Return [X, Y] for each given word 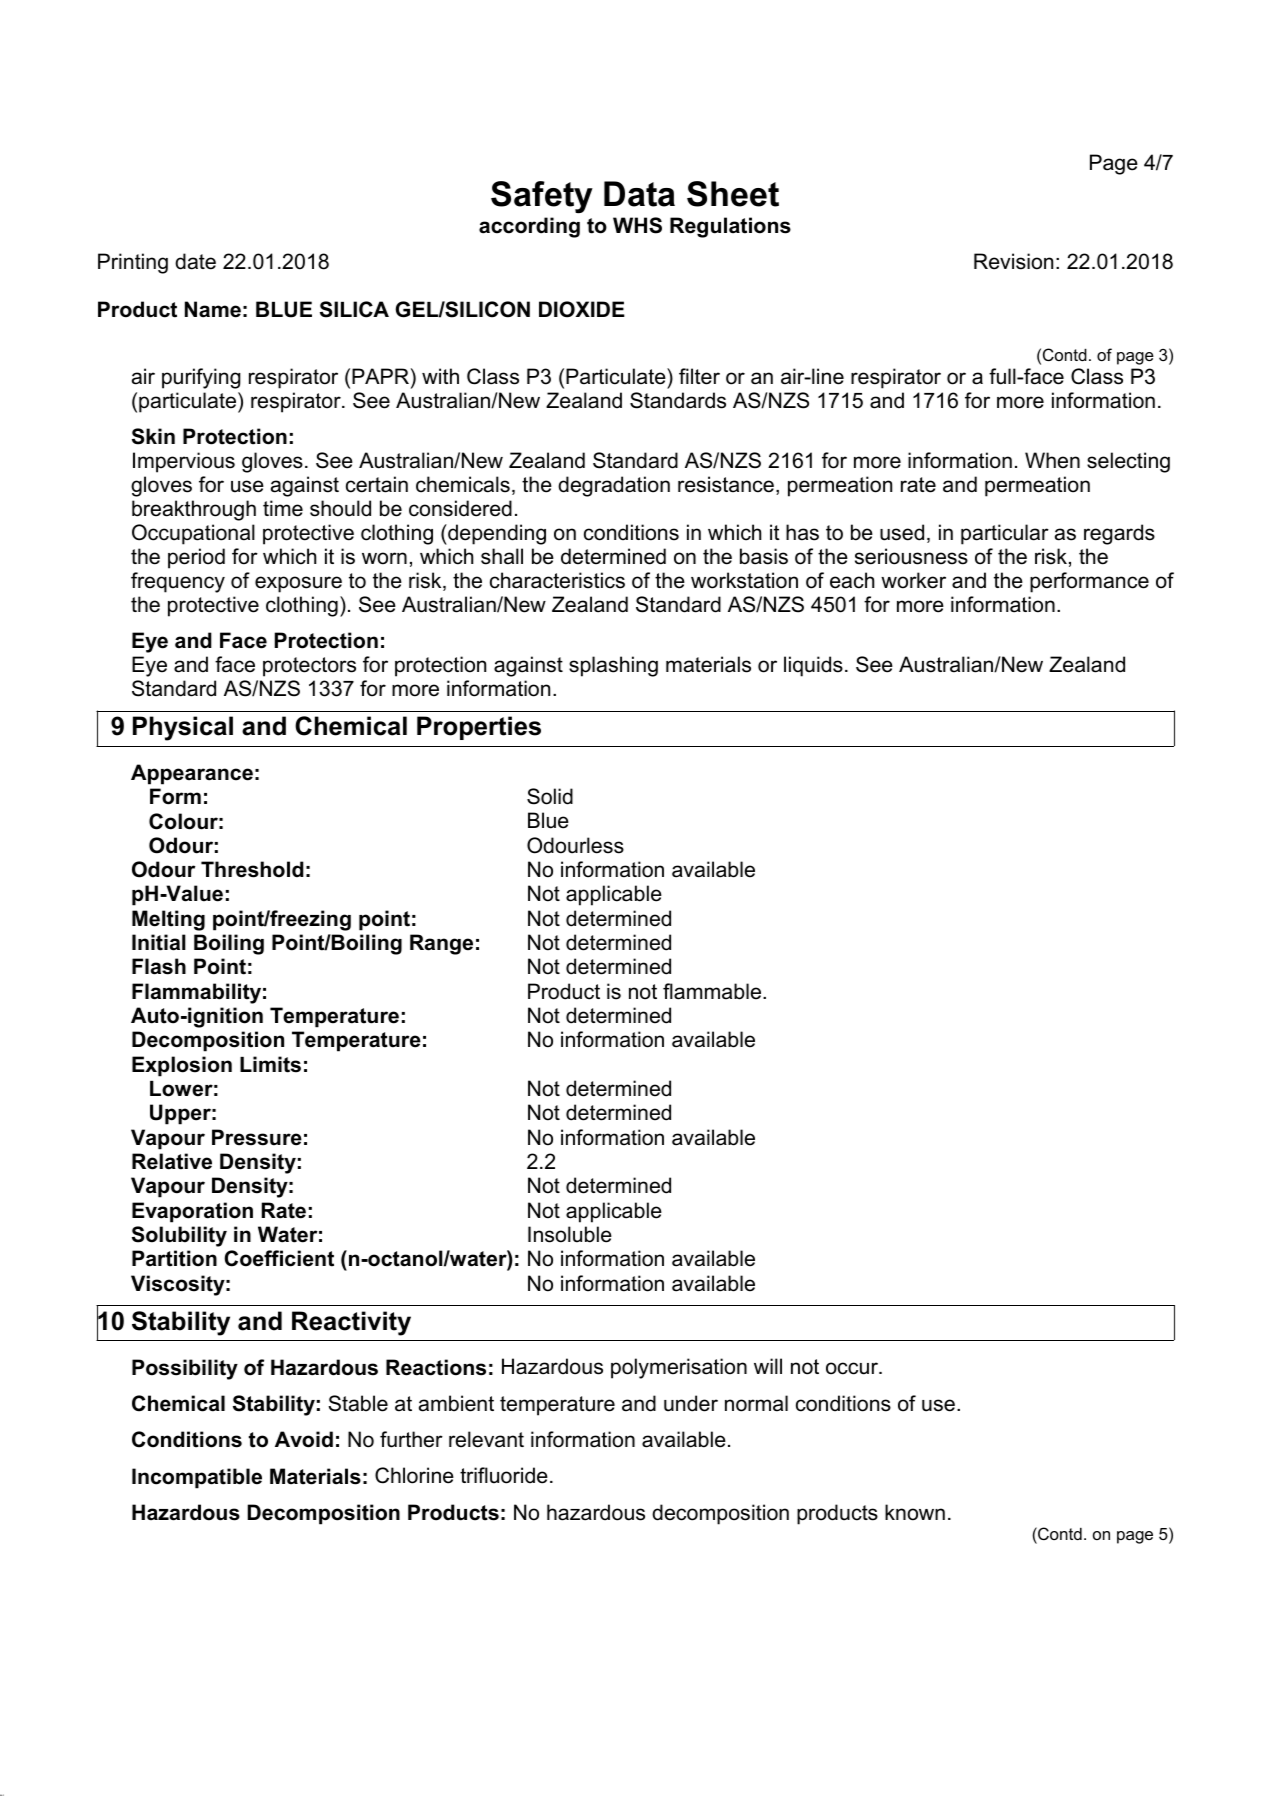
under [691, 1403]
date [195, 261]
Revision [1013, 261]
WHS [637, 225]
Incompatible [197, 1478]
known [915, 1512]
